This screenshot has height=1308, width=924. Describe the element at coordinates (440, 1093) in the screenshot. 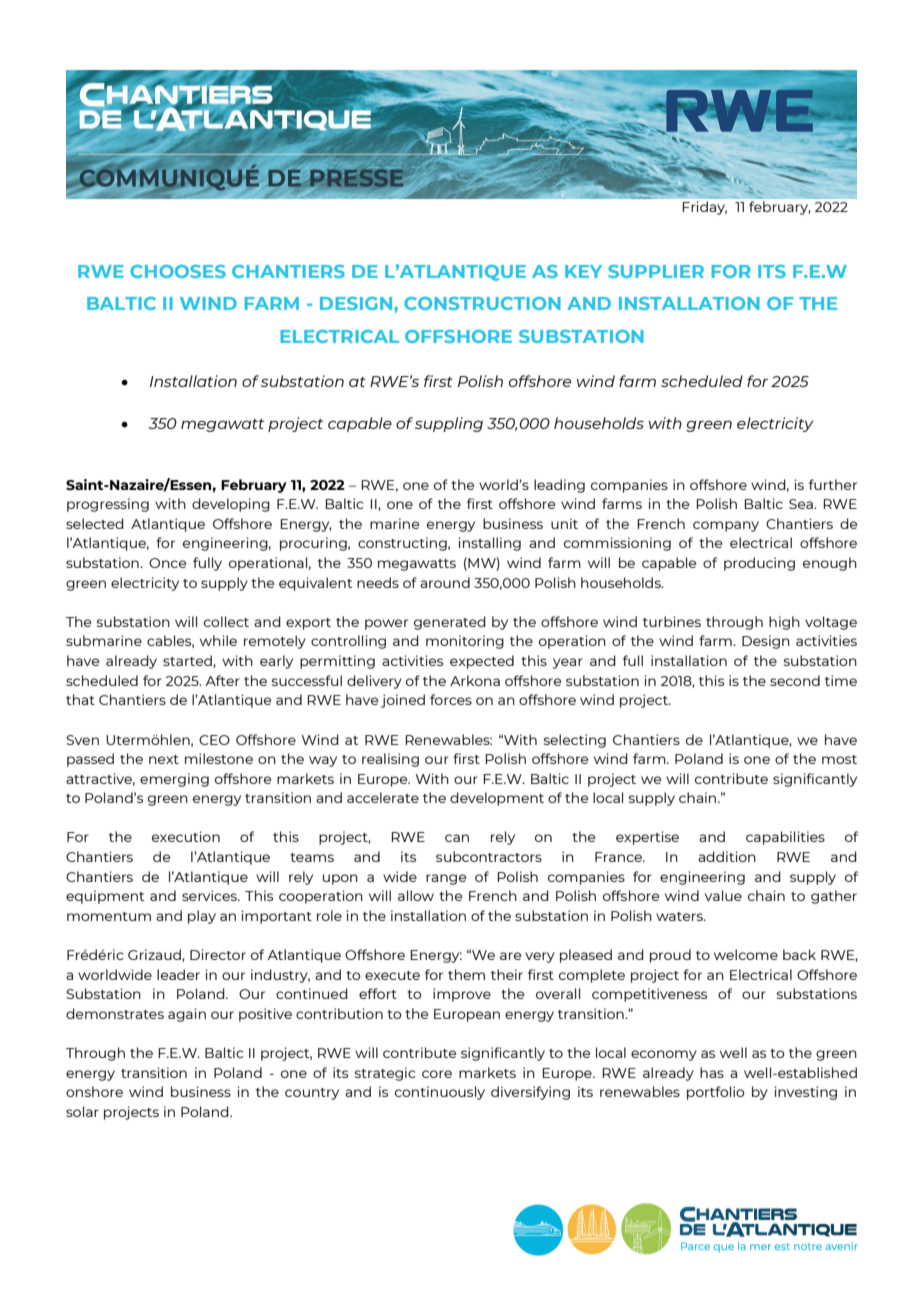

I see `continuously` at that location.
